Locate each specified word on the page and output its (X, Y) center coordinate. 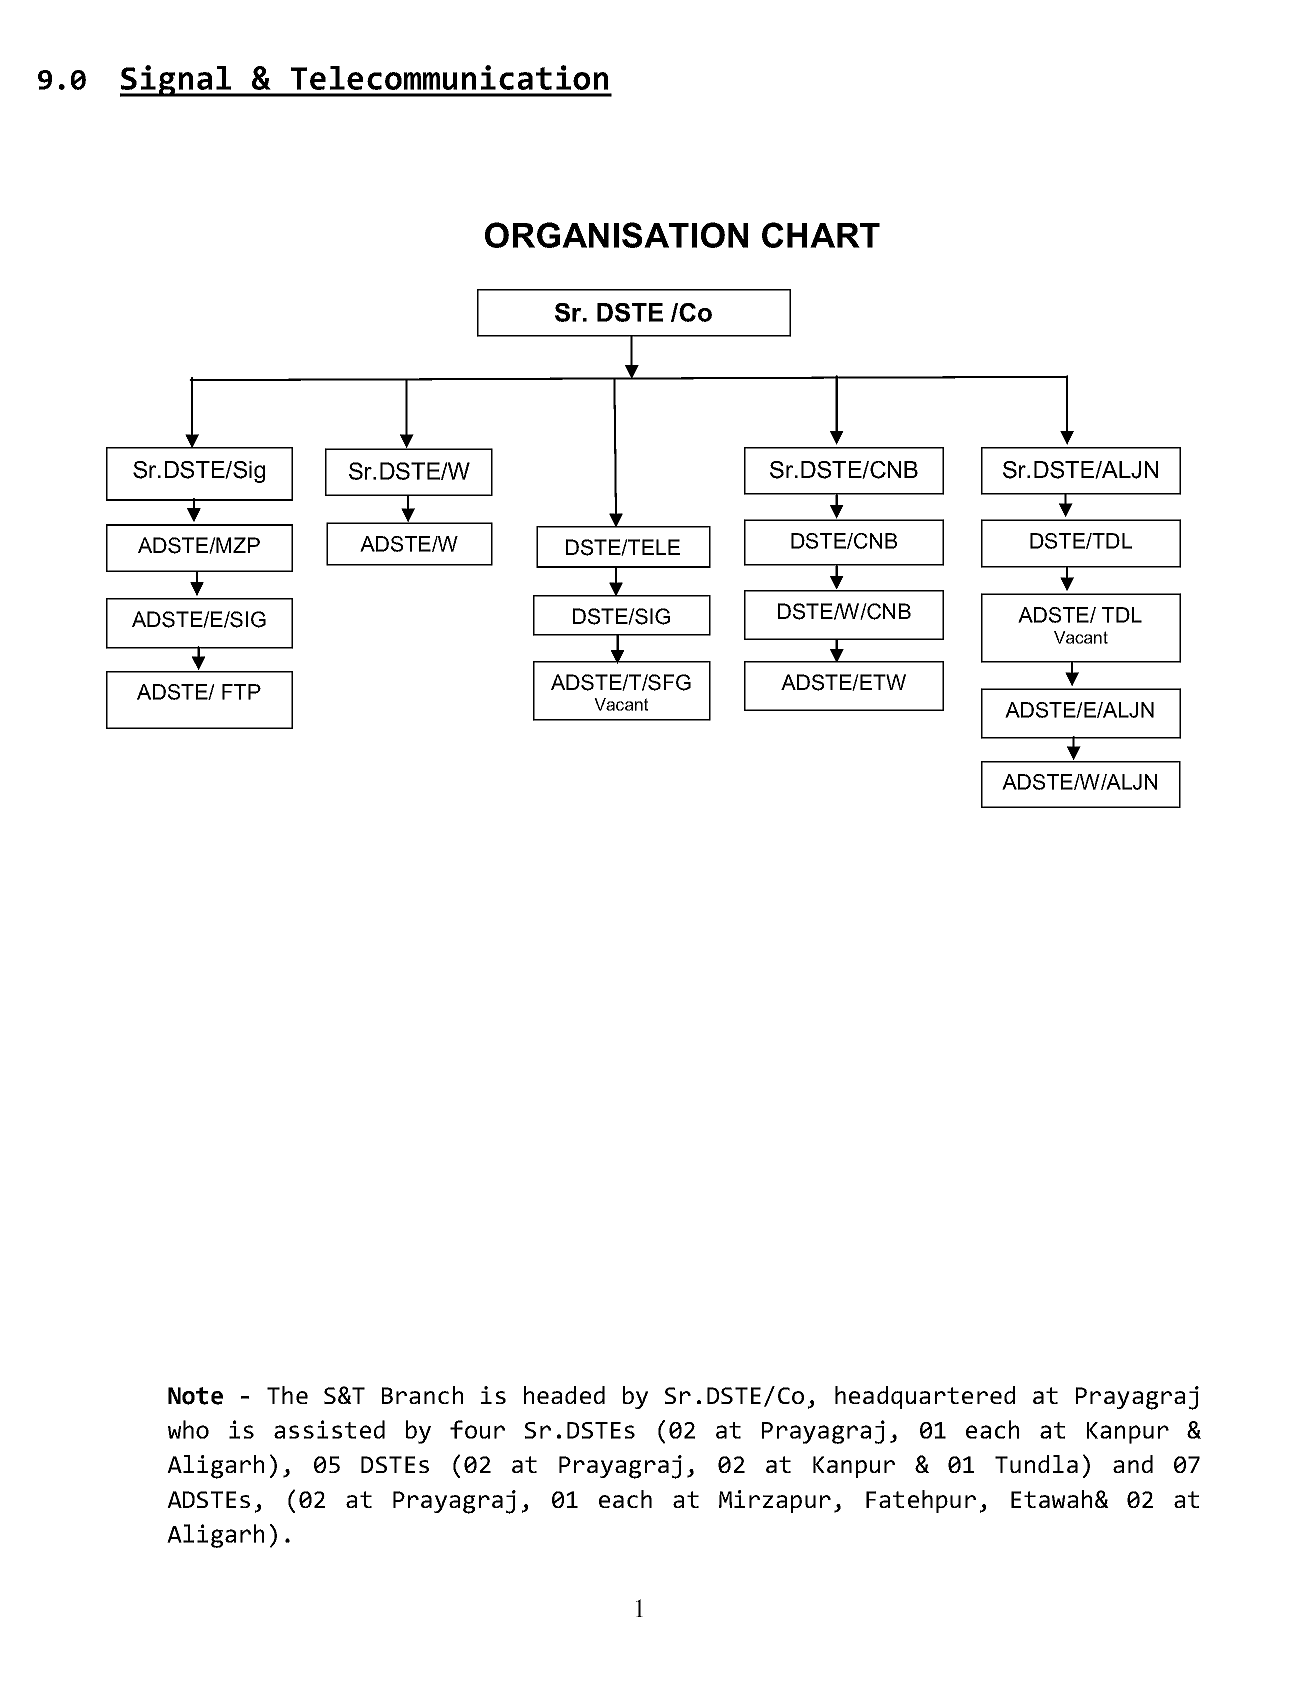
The (287, 1395)
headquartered (925, 1397)
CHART (821, 235)
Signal (177, 81)
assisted (329, 1429)
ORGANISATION (616, 235)
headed (564, 1395)
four (477, 1429)
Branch (422, 1395)
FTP (241, 692)
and (1133, 1464)
